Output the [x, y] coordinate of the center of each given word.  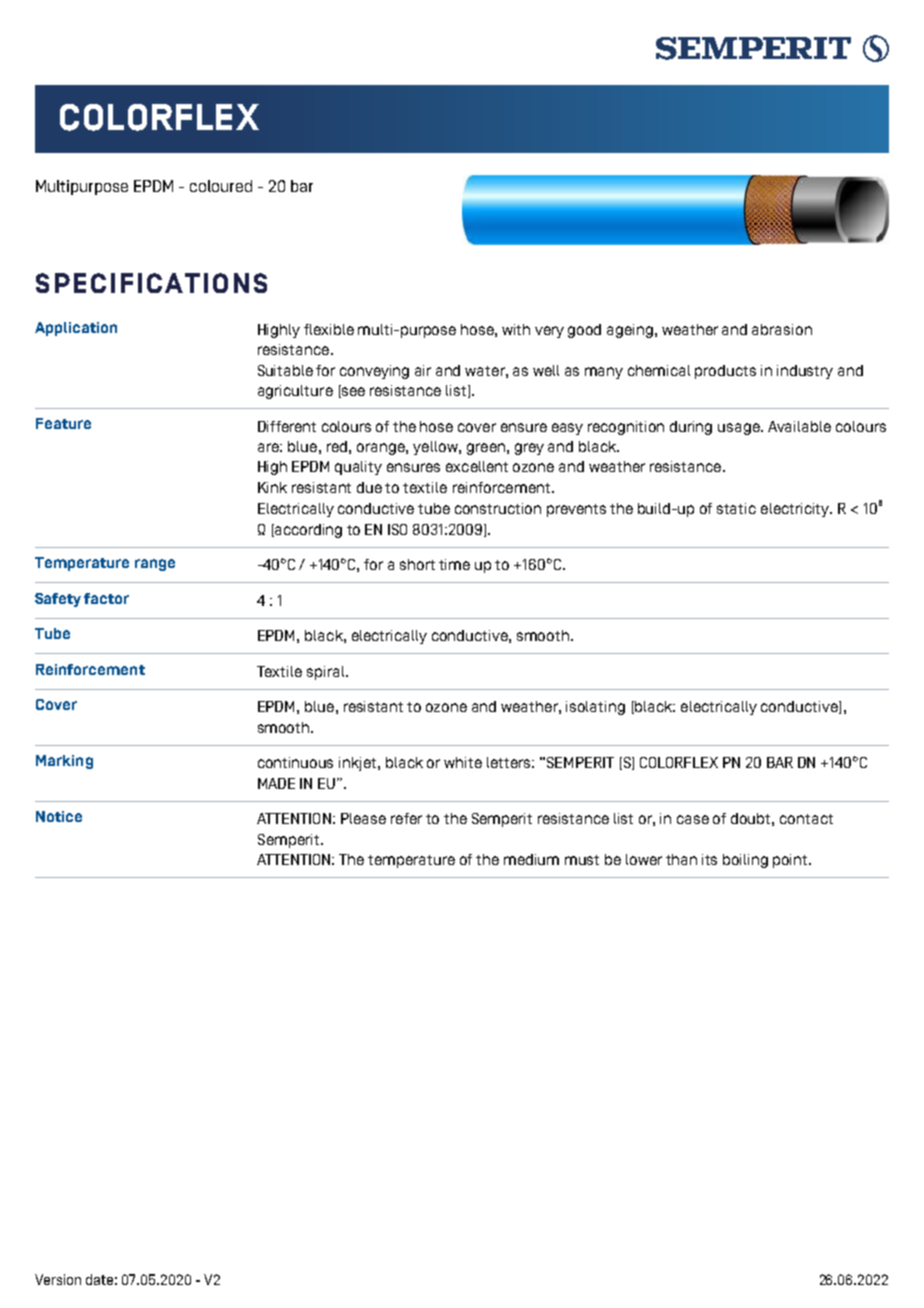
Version [58, 1279]
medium [531, 859]
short [417, 564]
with [516, 329]
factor [106, 598]
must [582, 860]
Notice [59, 816]
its [709, 859]
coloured [221, 186]
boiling [745, 861]
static [736, 508]
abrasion [782, 329]
